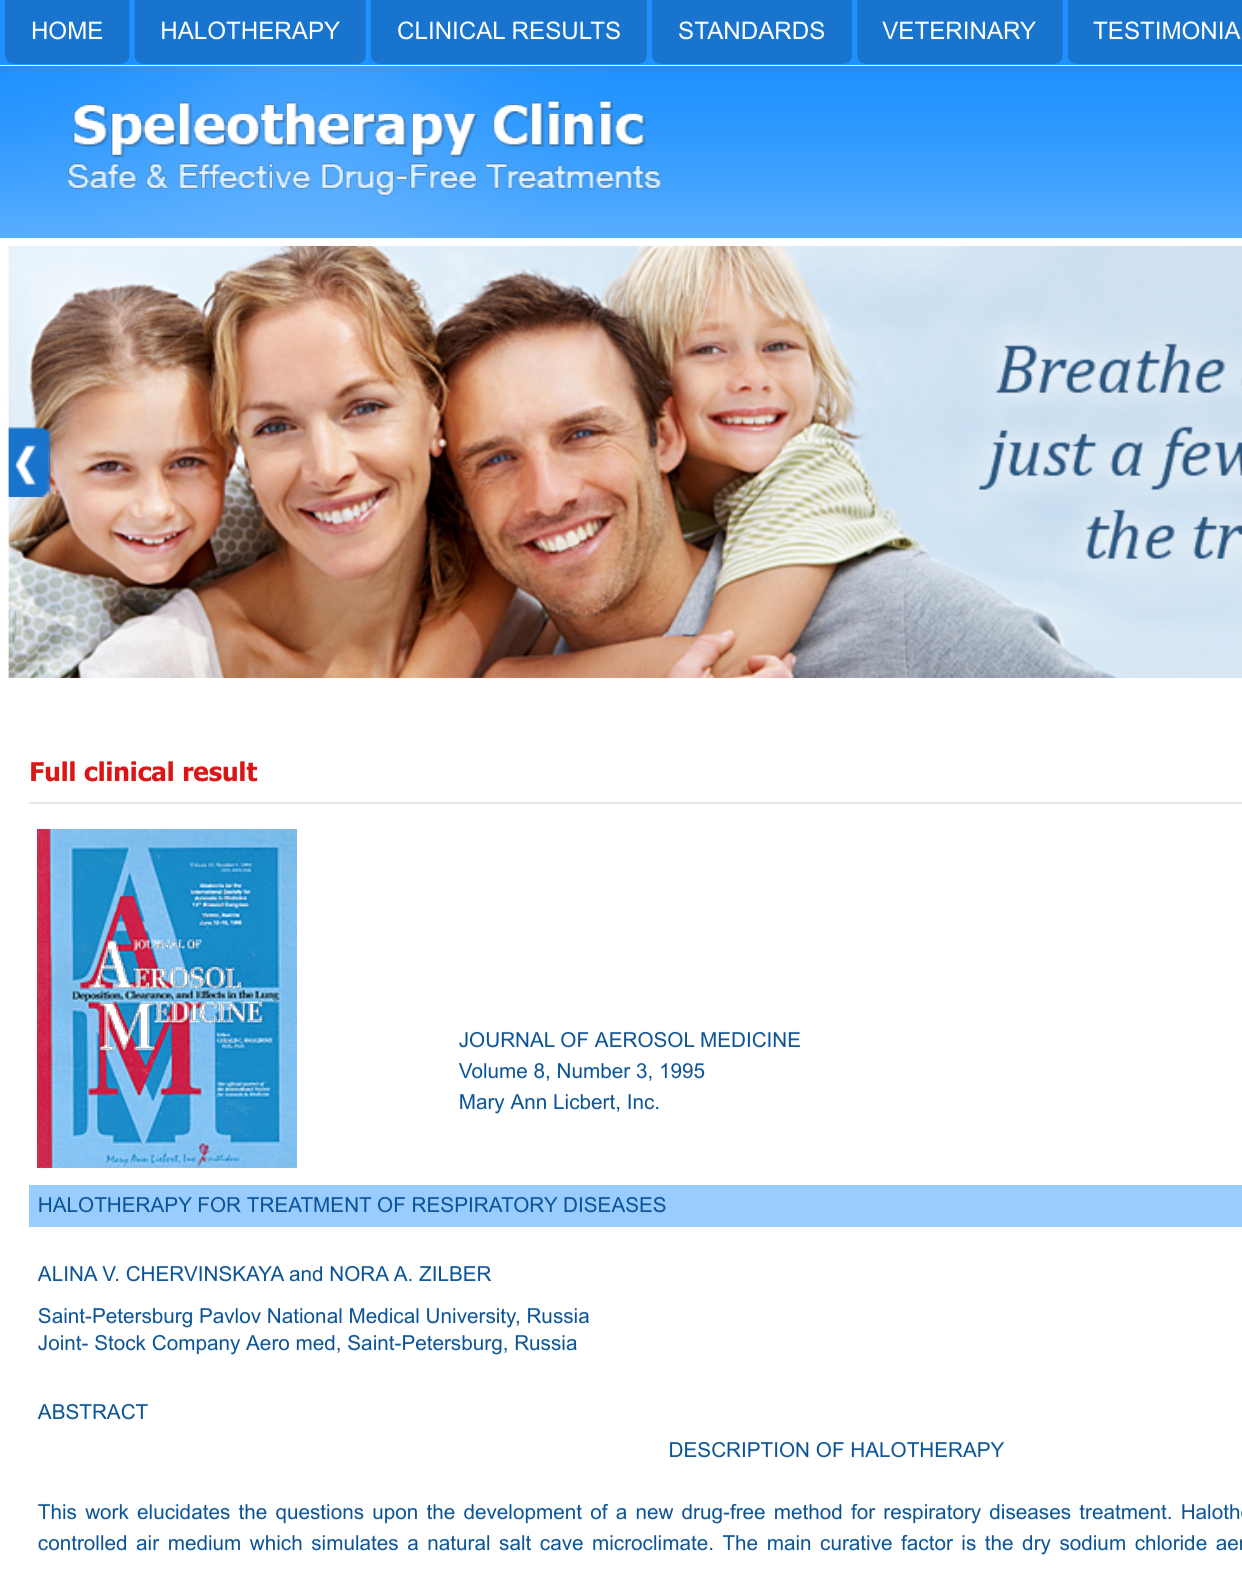  I want to click on elucidates, so click(184, 1511).
